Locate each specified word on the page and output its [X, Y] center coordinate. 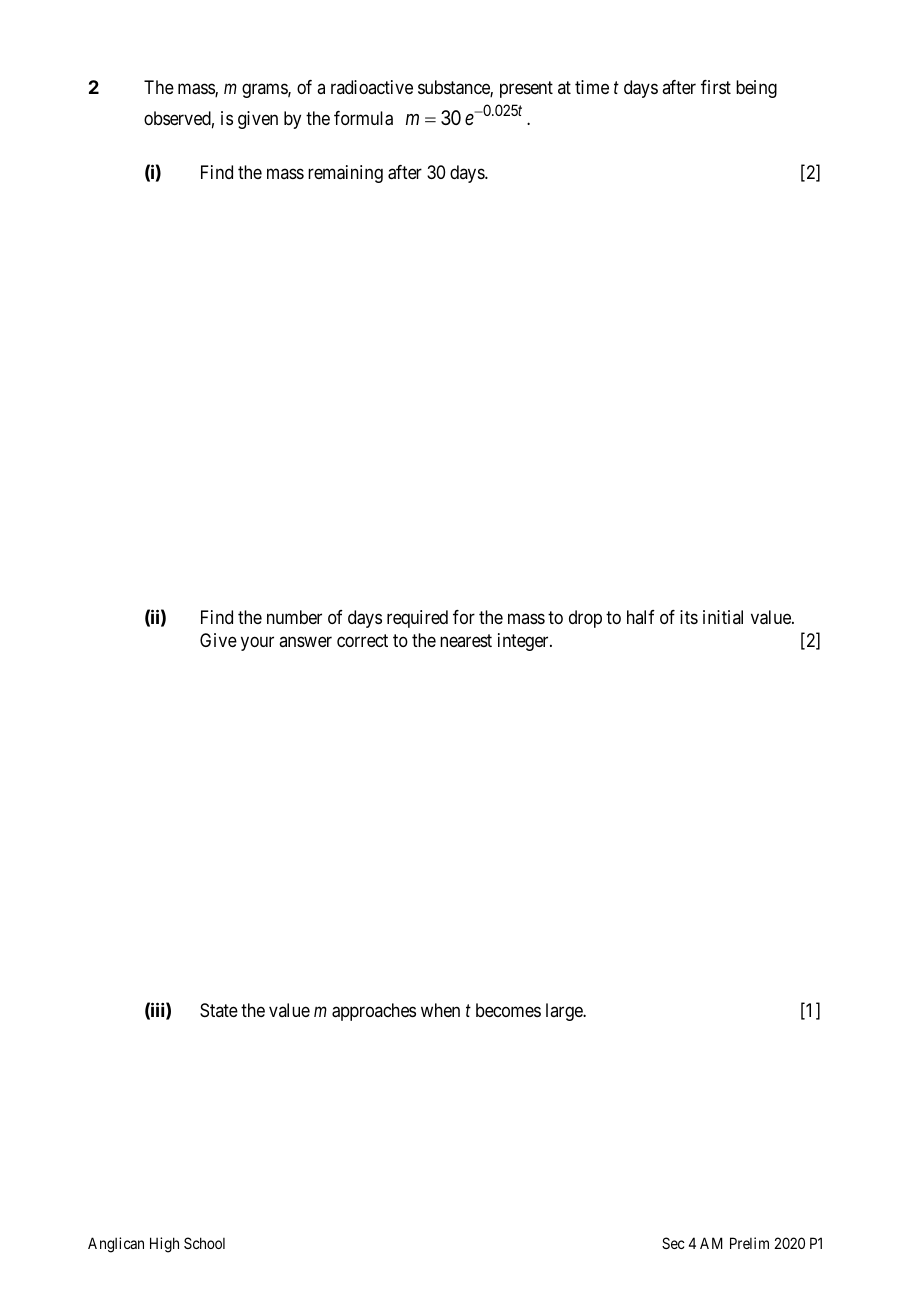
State [219, 1010]
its [689, 617]
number [294, 617]
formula [363, 118]
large [565, 1012]
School [204, 1243]
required [417, 619]
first [716, 87]
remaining [345, 174]
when [440, 1010]
